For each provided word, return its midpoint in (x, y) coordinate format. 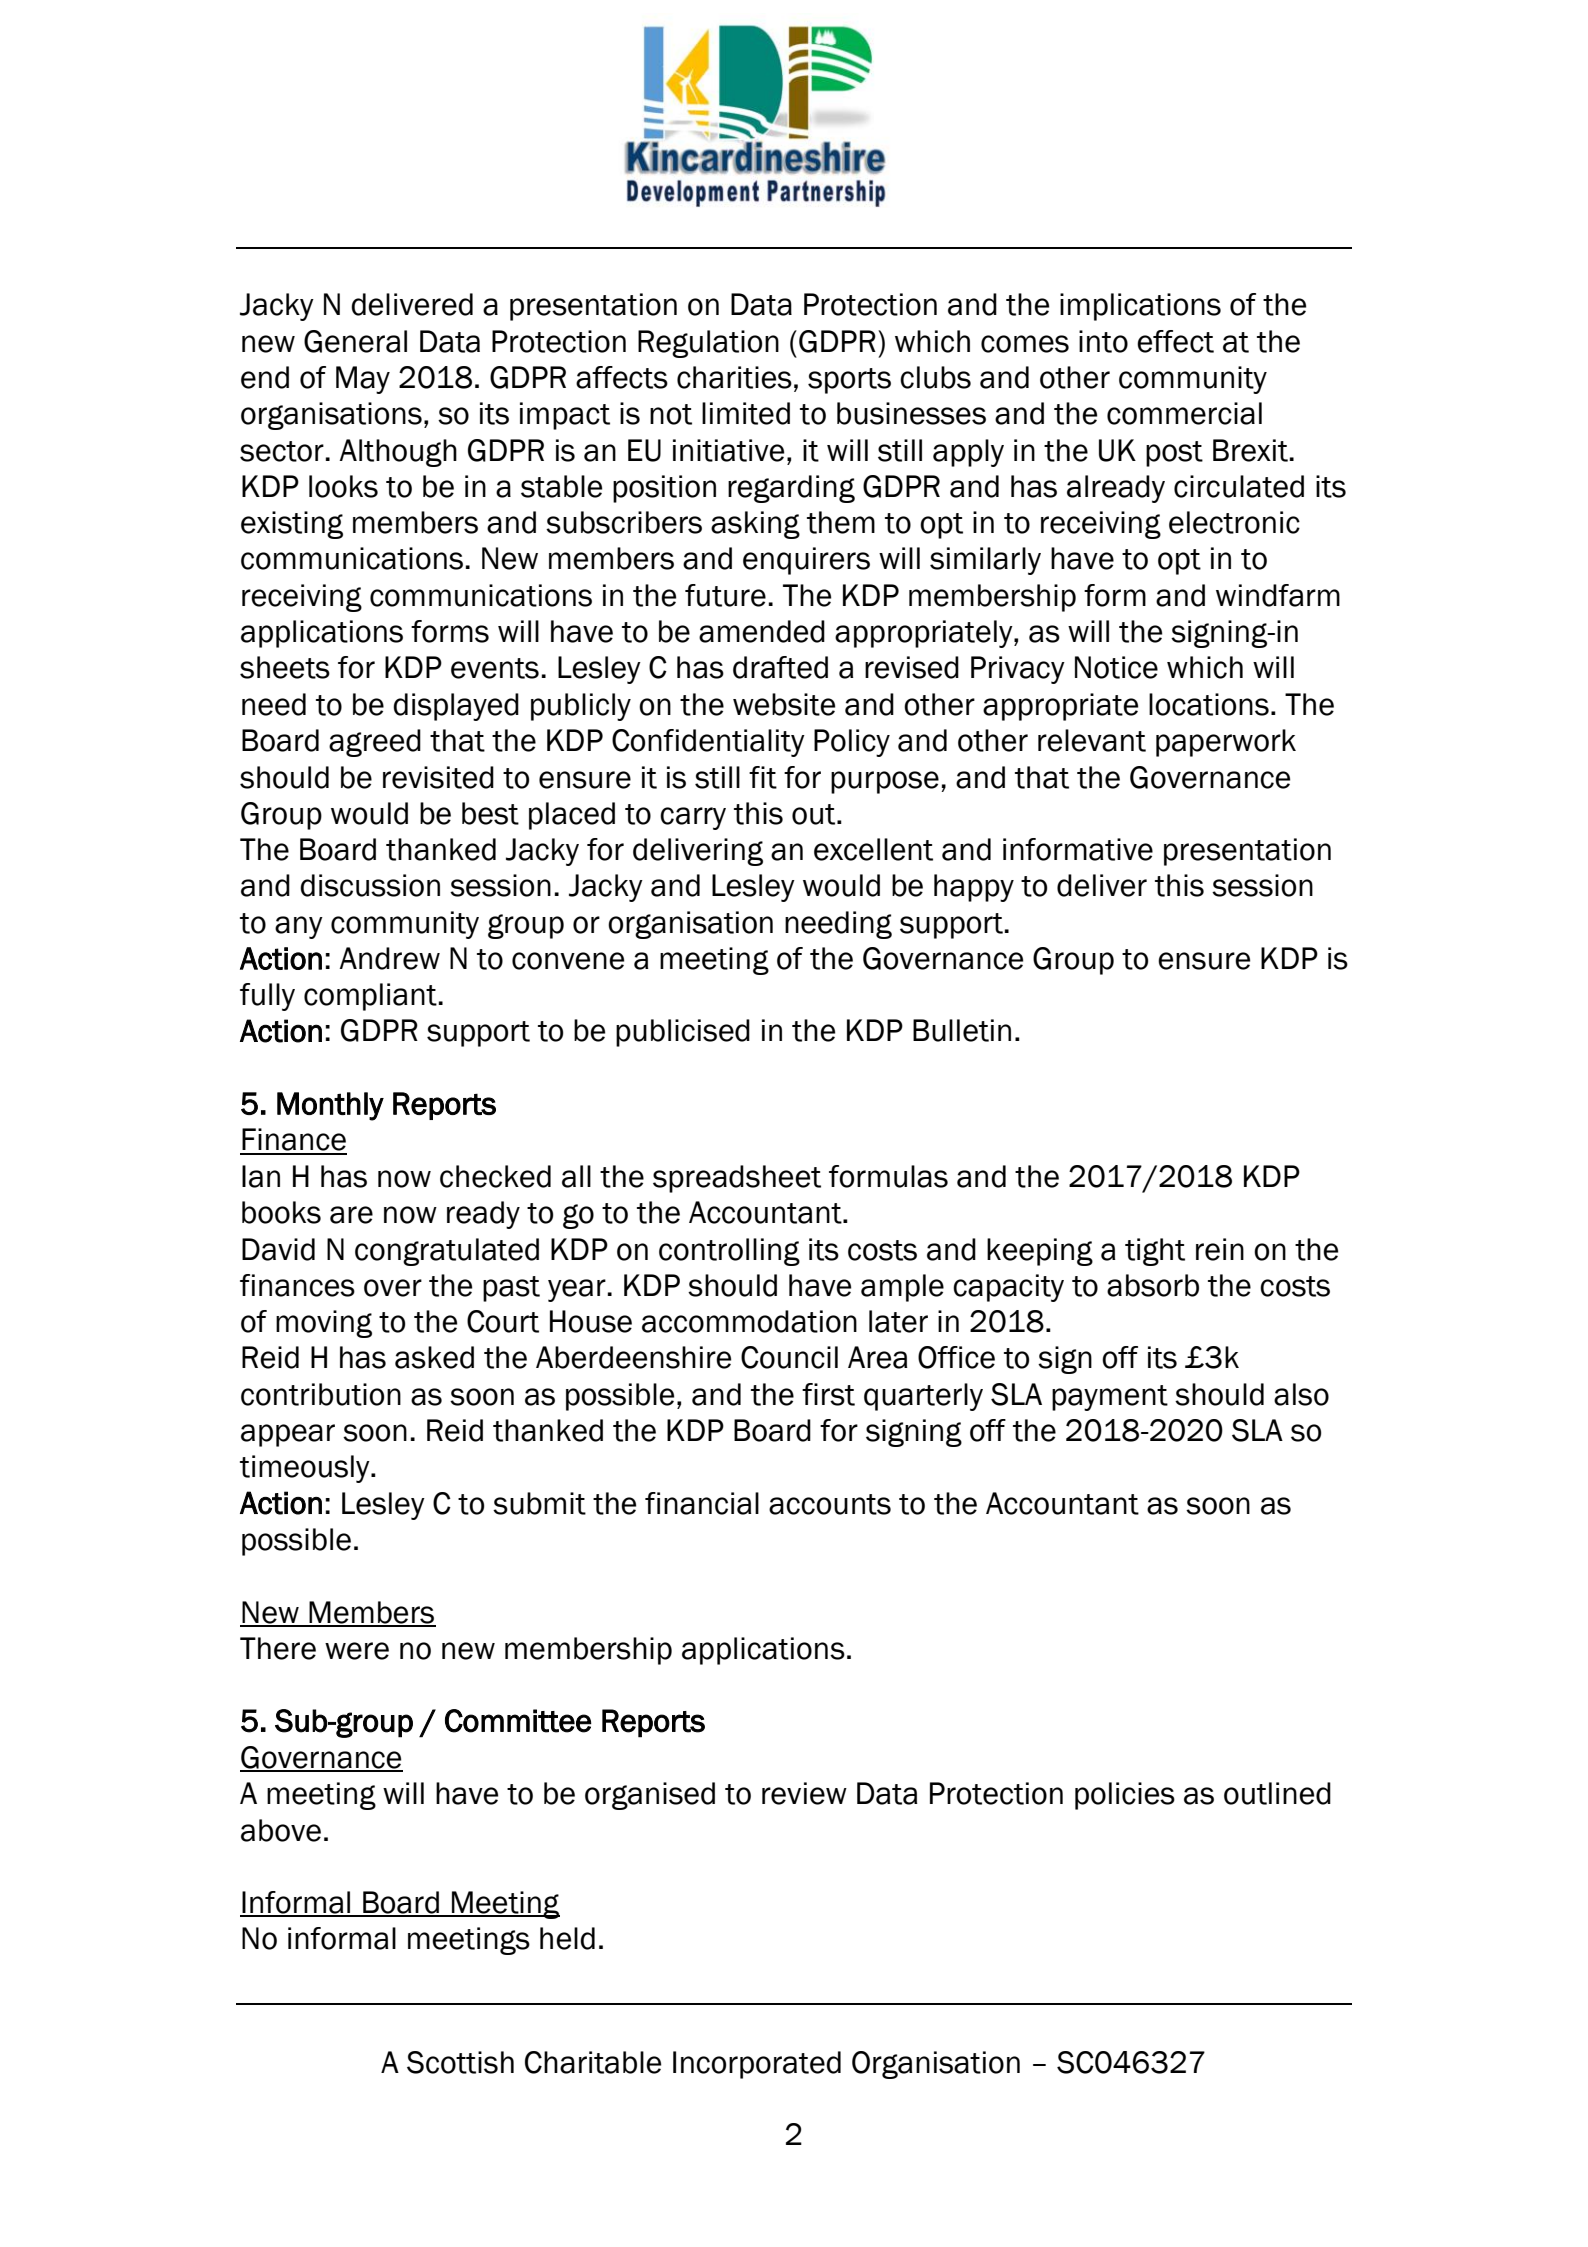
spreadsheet (737, 1179)
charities (734, 377)
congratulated (447, 1252)
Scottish (460, 2062)
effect (1175, 341)
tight (1155, 1252)
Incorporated (757, 2065)
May (363, 380)
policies (1125, 1796)
